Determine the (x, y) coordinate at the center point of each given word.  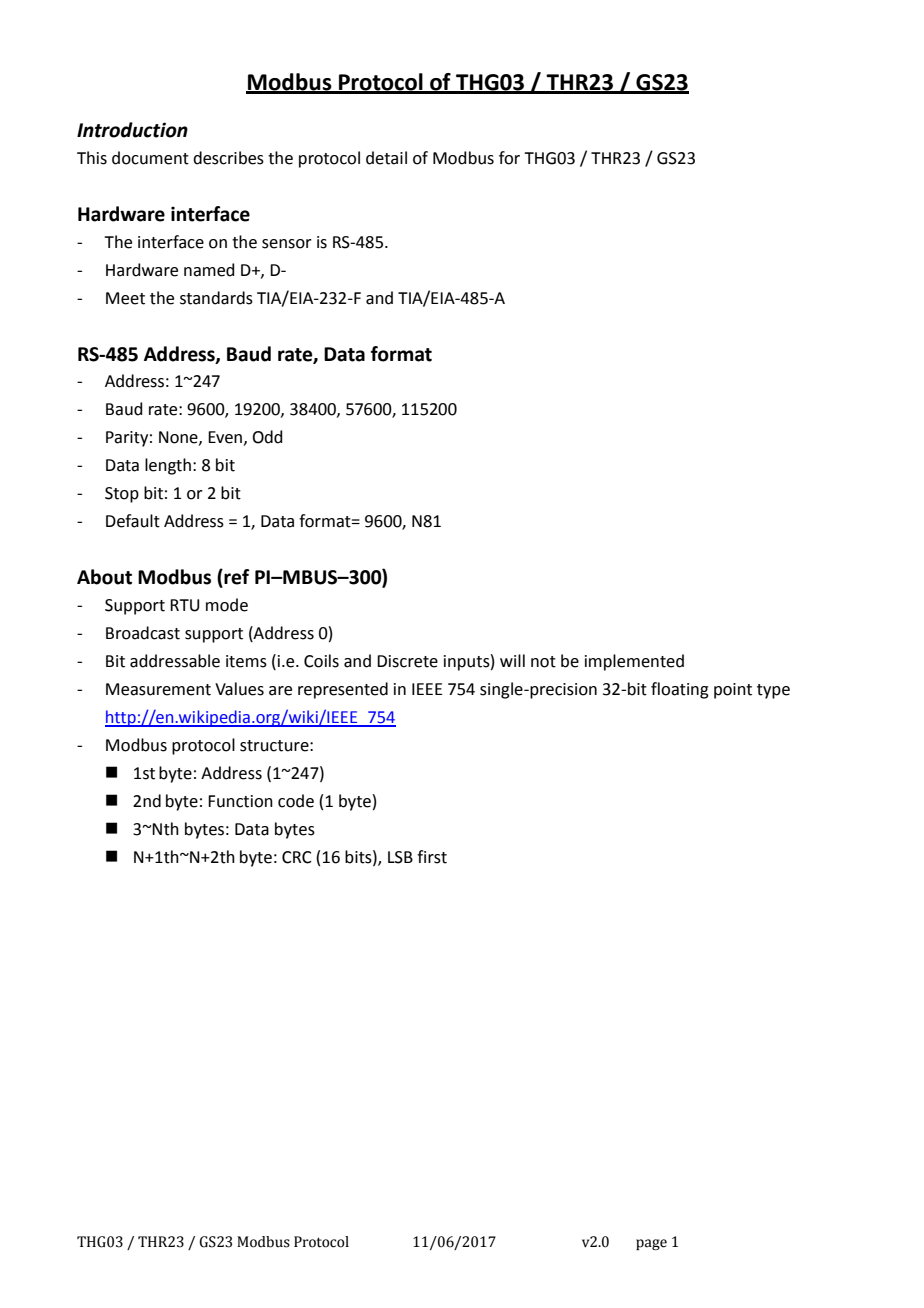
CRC (297, 857)
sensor (287, 244)
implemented (634, 662)
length (168, 466)
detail (386, 158)
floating (680, 690)
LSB (400, 857)
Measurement (158, 689)
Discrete (407, 661)
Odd (267, 437)
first (432, 857)
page (651, 1244)
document (150, 158)
